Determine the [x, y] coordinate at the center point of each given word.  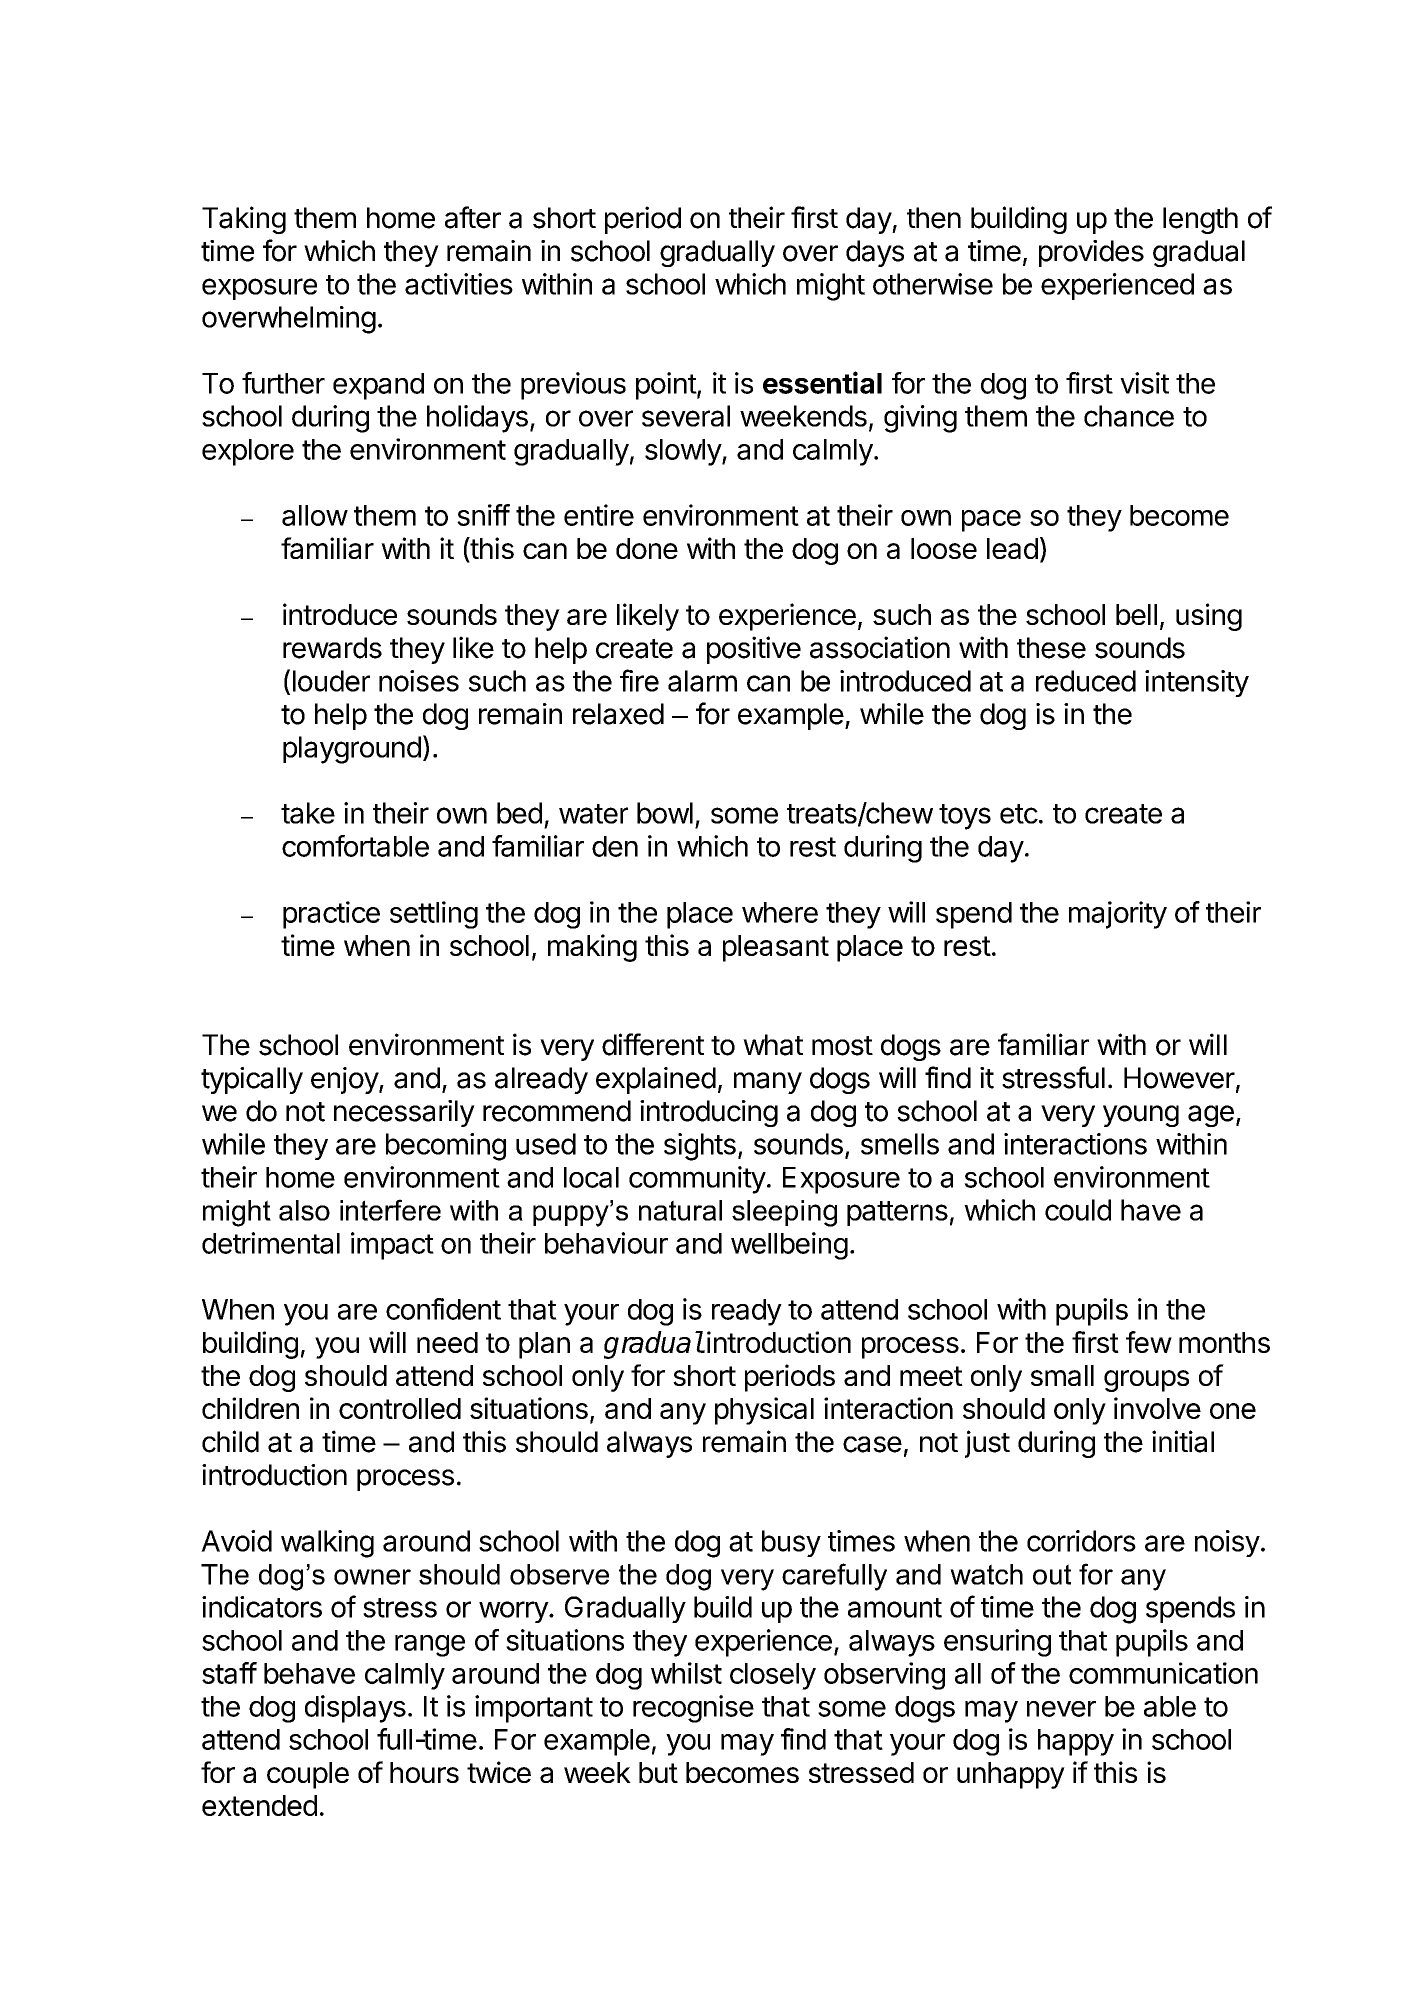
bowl [665, 813]
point [666, 386]
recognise [693, 1709]
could [1078, 1210]
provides [1091, 253]
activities [459, 284]
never [1061, 1709]
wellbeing [789, 1246]
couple [308, 1775]
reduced [1086, 681]
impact [392, 1246]
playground [352, 750]
